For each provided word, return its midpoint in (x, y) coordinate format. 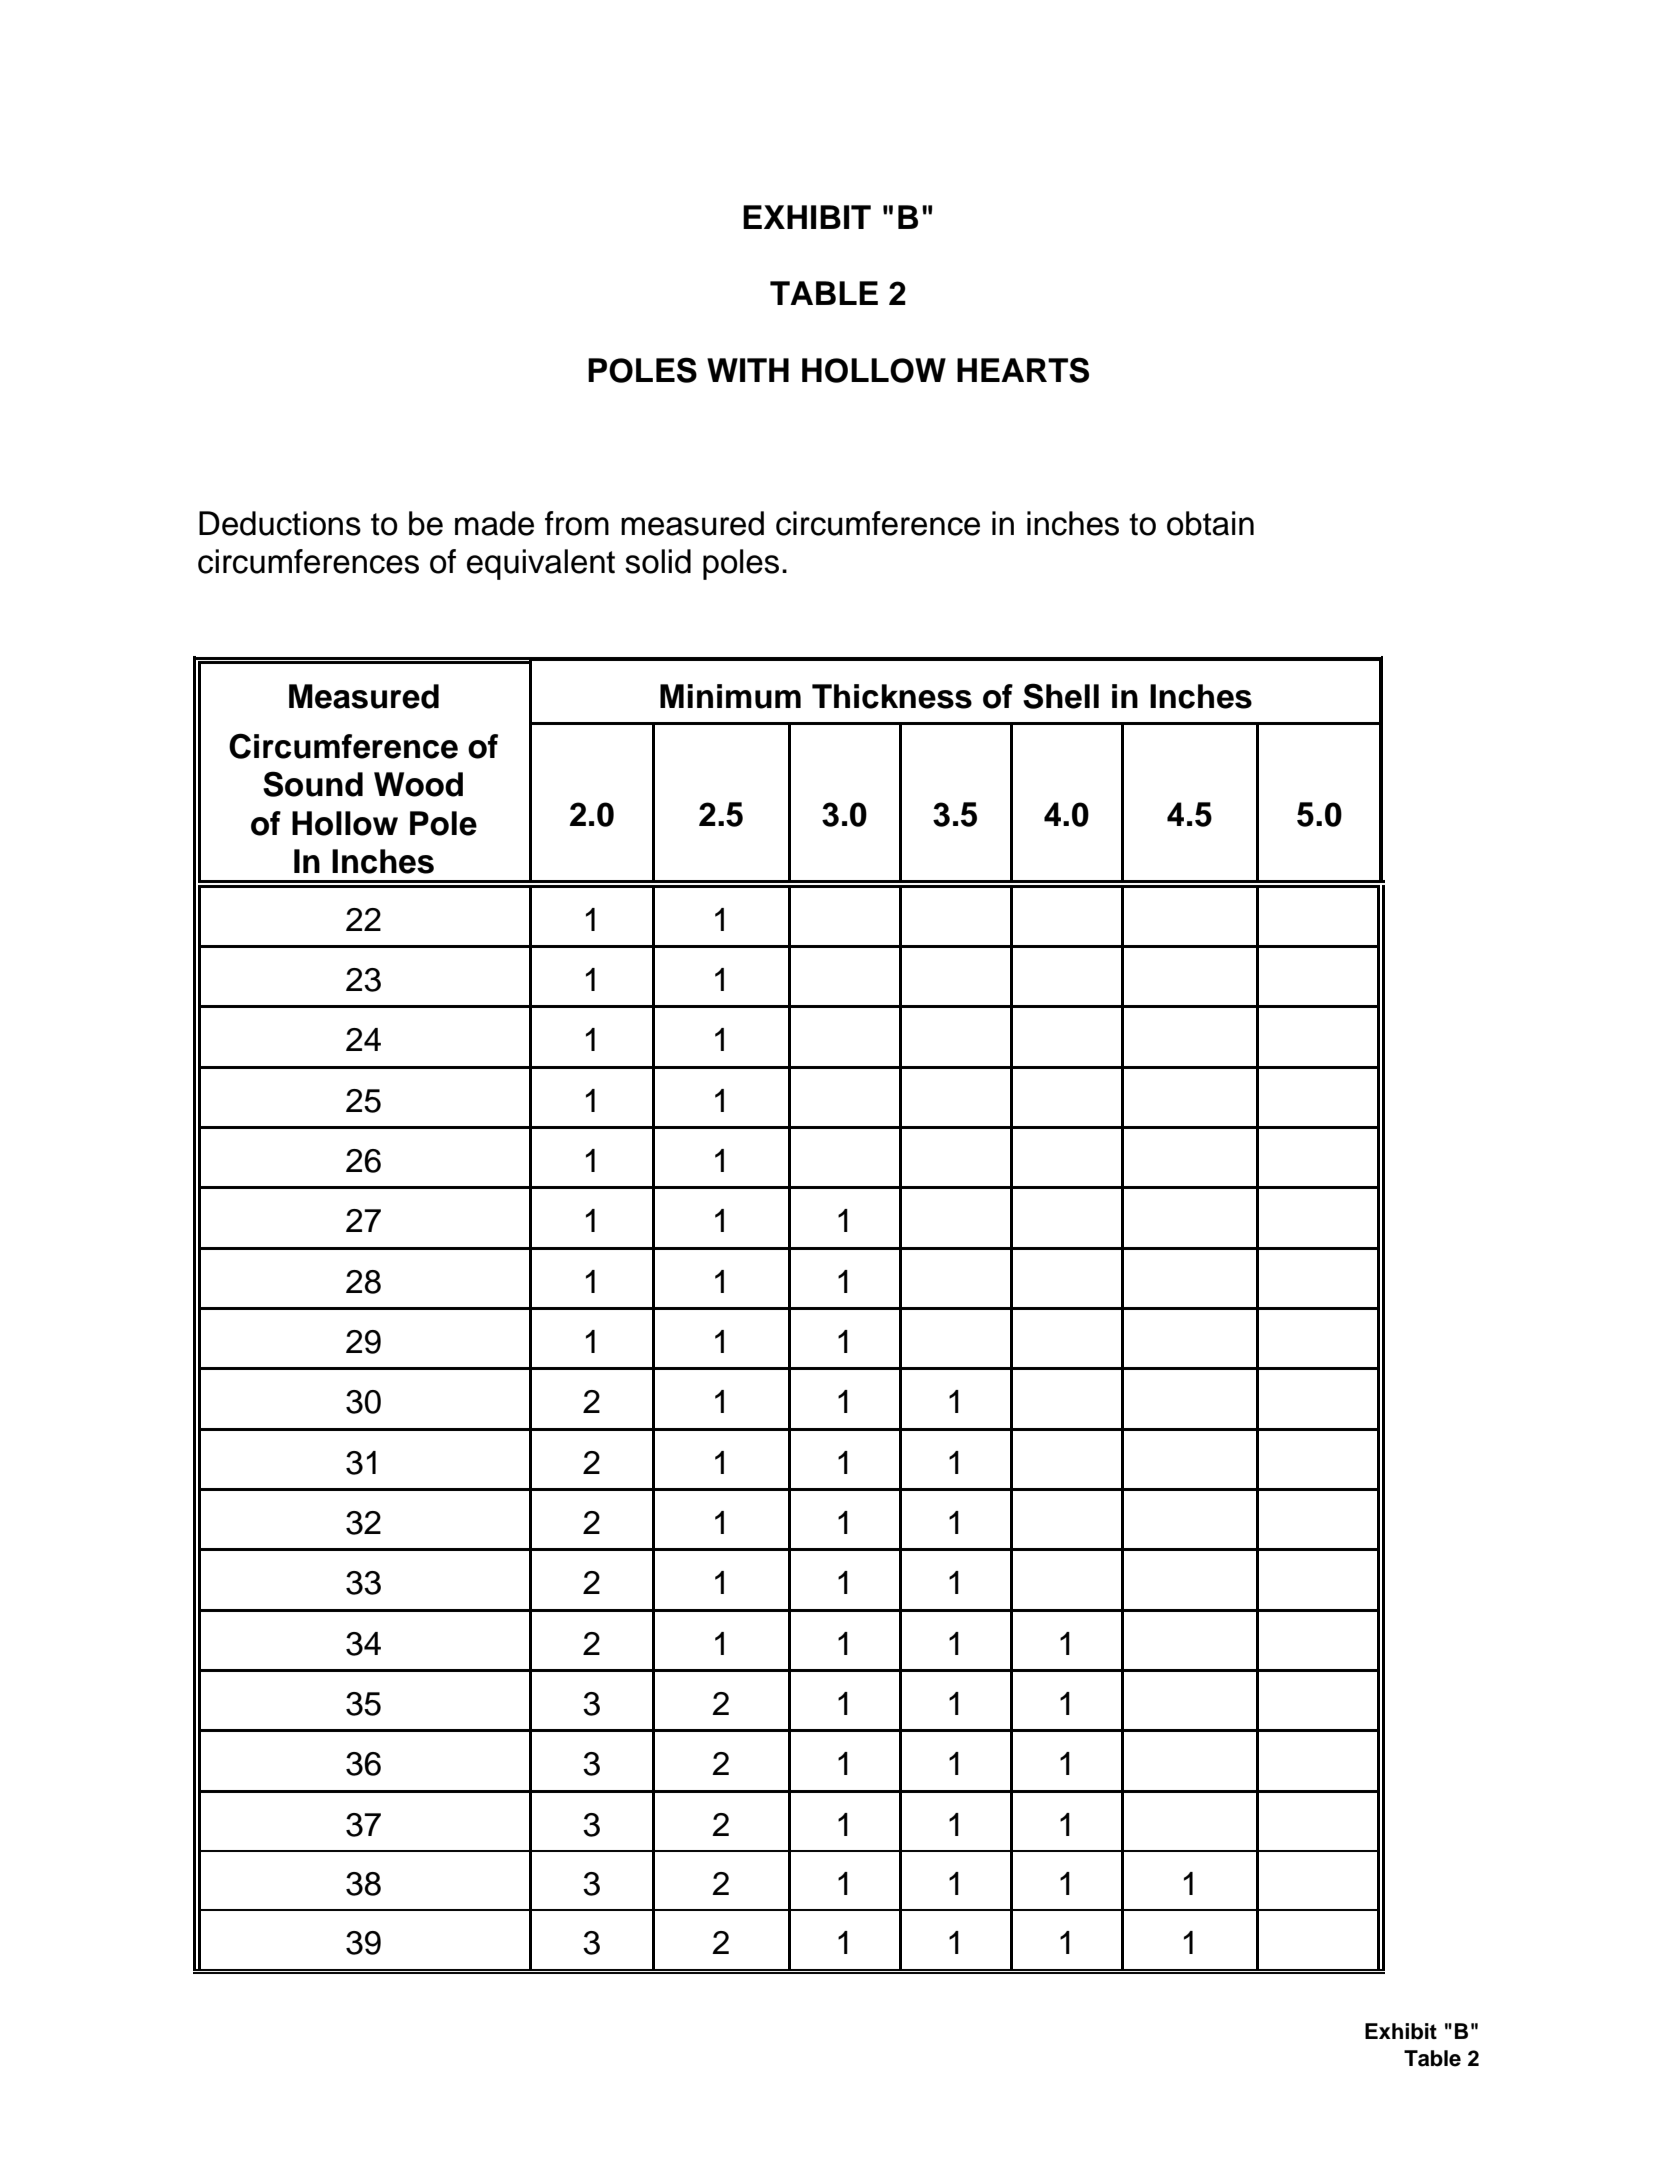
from (577, 523)
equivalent (541, 564)
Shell (1061, 696)
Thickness (892, 696)
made (494, 523)
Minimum (730, 696)
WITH (748, 370)
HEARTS (1023, 370)
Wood (418, 784)
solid (658, 561)
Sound (313, 784)
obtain (1210, 523)
